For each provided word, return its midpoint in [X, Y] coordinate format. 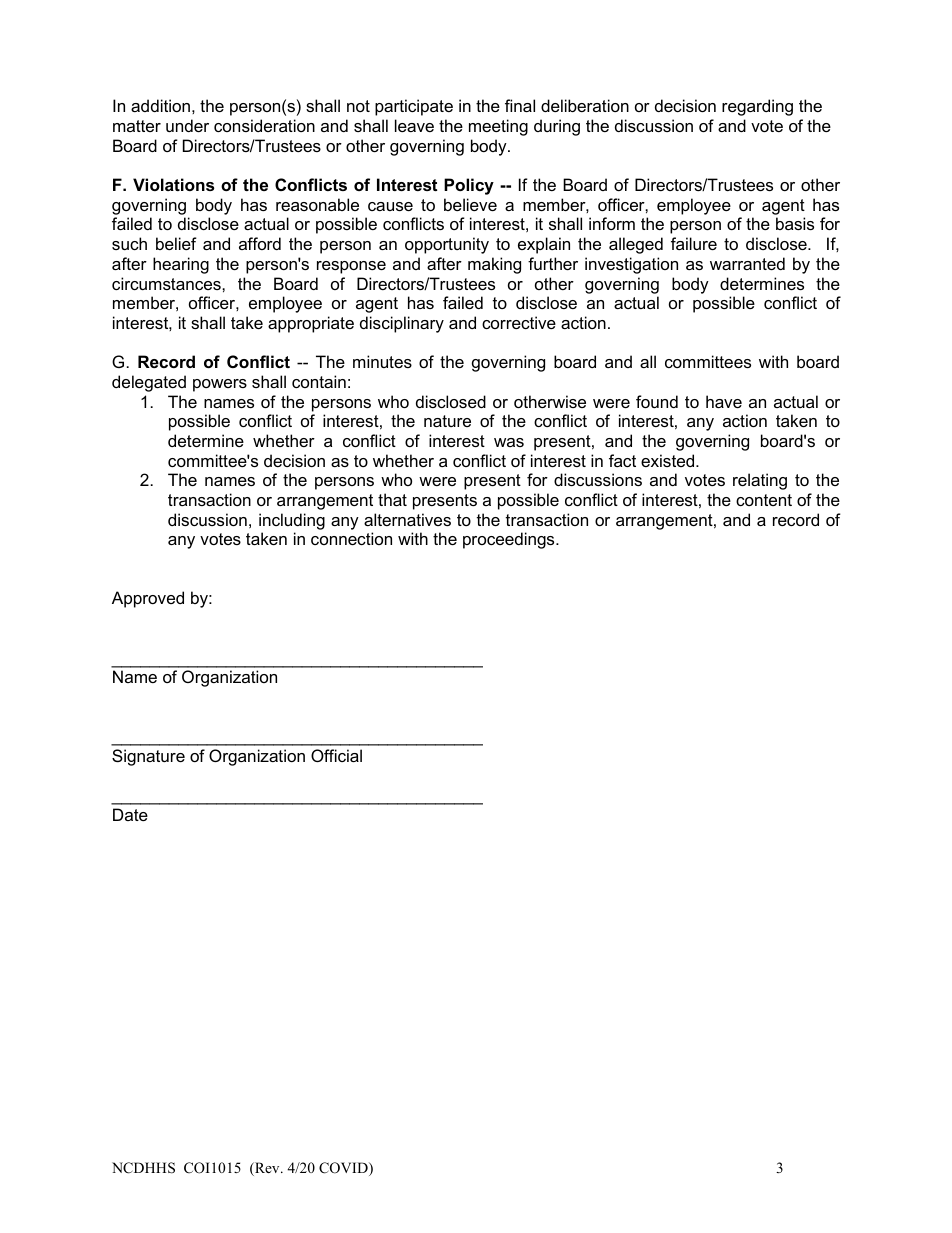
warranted [747, 263]
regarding [757, 107]
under [187, 125]
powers [220, 385]
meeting [498, 127]
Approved [148, 599]
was [509, 442]
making [494, 265]
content [764, 500]
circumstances [167, 283]
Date [130, 814]
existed [669, 460]
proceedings [510, 540]
